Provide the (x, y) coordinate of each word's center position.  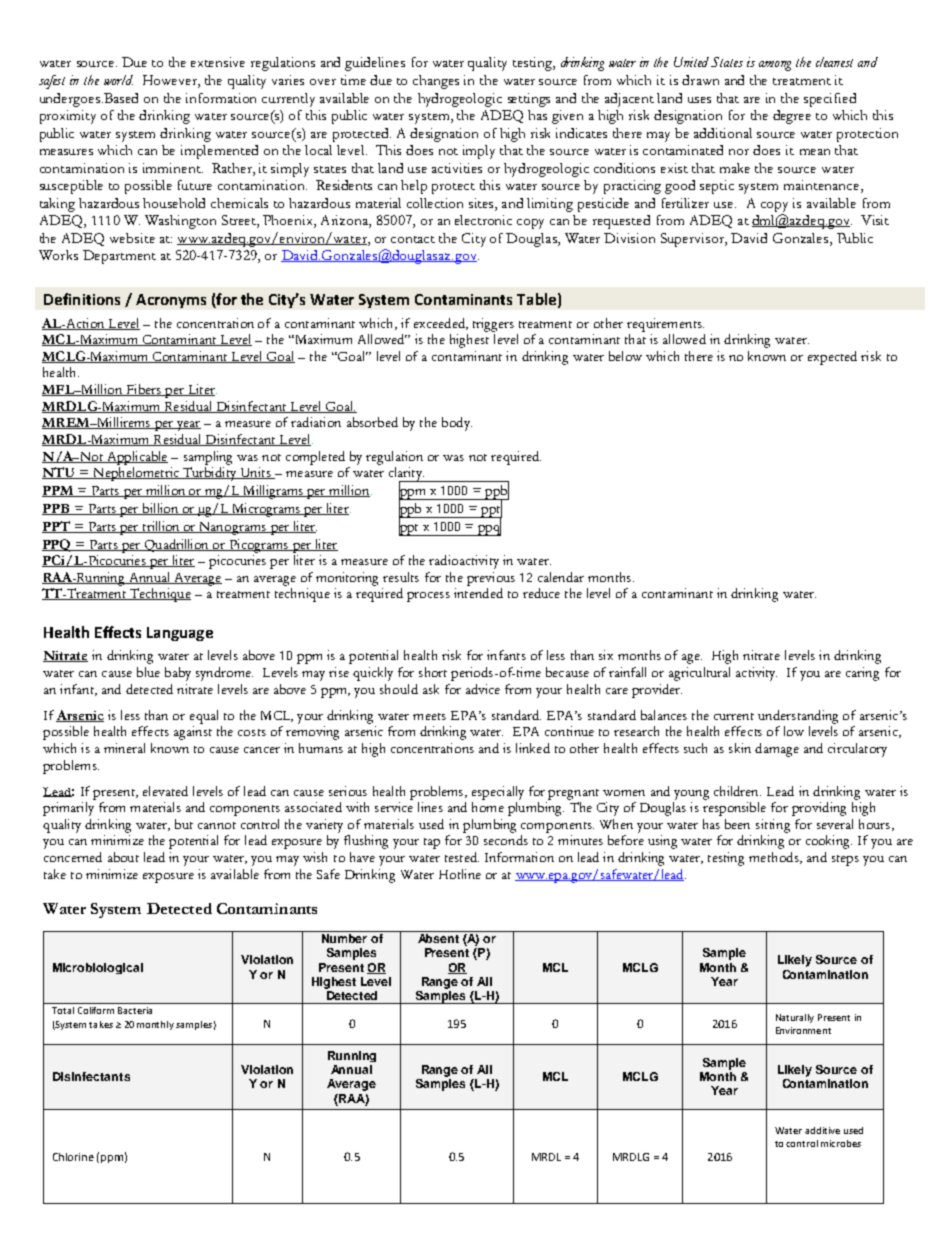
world (118, 80)
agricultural (699, 674)
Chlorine (73, 1157)
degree (792, 117)
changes (436, 82)
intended (478, 593)
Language (180, 634)
